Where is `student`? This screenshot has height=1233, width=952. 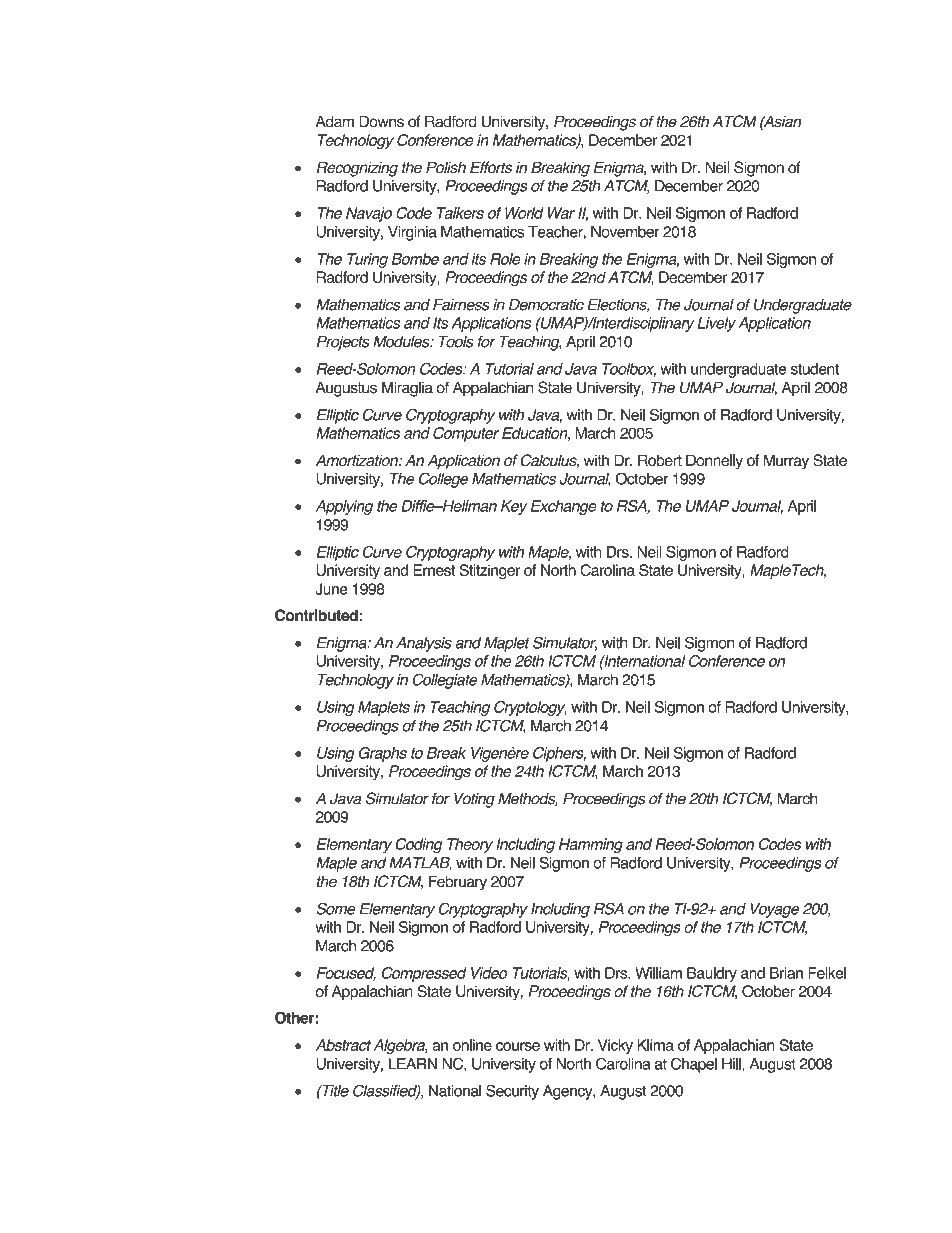 student is located at coordinates (815, 369).
